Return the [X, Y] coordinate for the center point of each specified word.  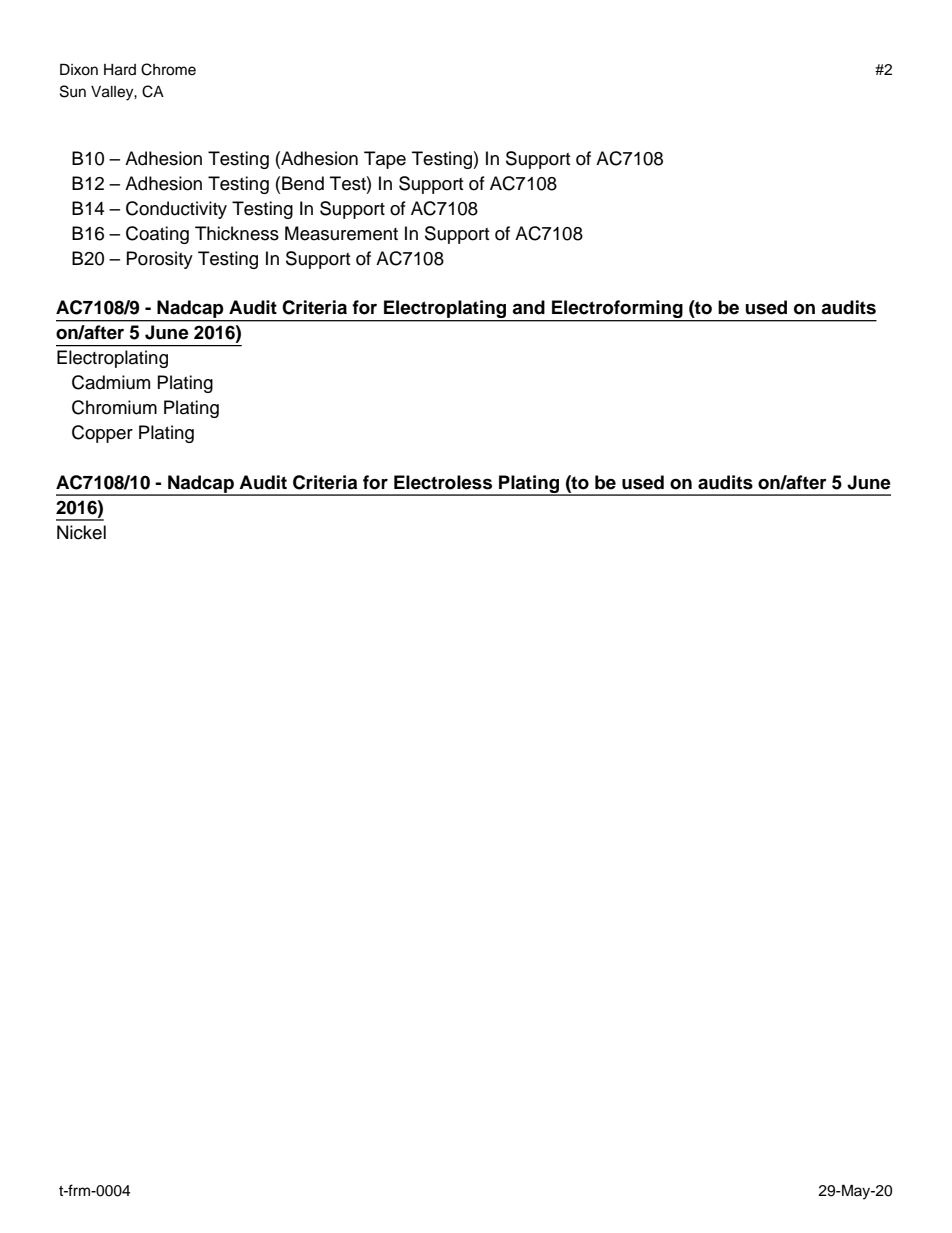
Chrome [168, 69]
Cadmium [111, 382]
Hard [120, 70]
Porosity [160, 260]
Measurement [341, 233]
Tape [385, 160]
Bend [303, 183]
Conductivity [176, 210]
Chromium [114, 407]
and [528, 307]
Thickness [237, 233]
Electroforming [617, 310]
